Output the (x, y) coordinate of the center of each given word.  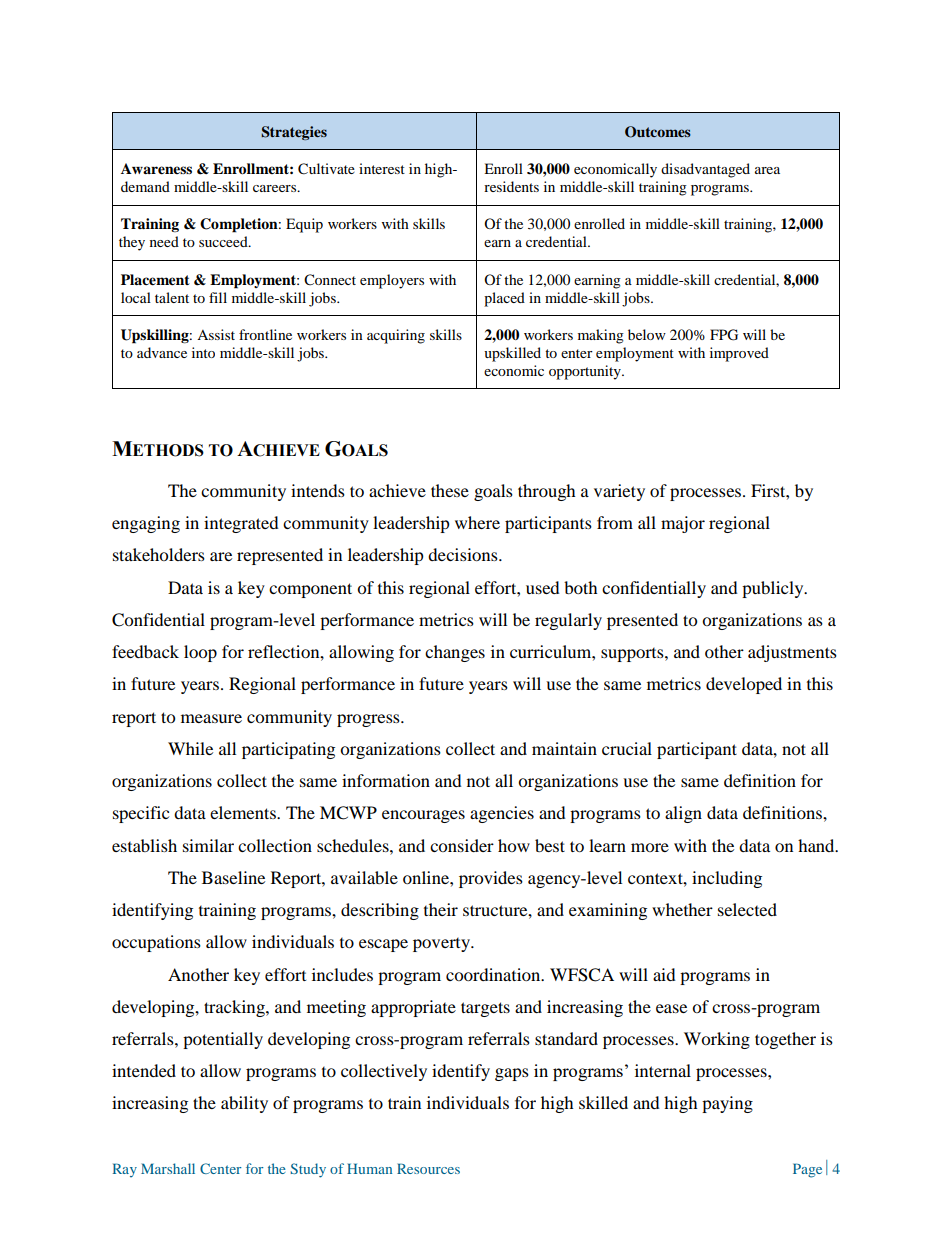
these (450, 490)
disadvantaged (705, 170)
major (683, 524)
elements (244, 812)
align (683, 814)
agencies (502, 814)
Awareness (156, 169)
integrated (241, 524)
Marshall (168, 1168)
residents (511, 186)
